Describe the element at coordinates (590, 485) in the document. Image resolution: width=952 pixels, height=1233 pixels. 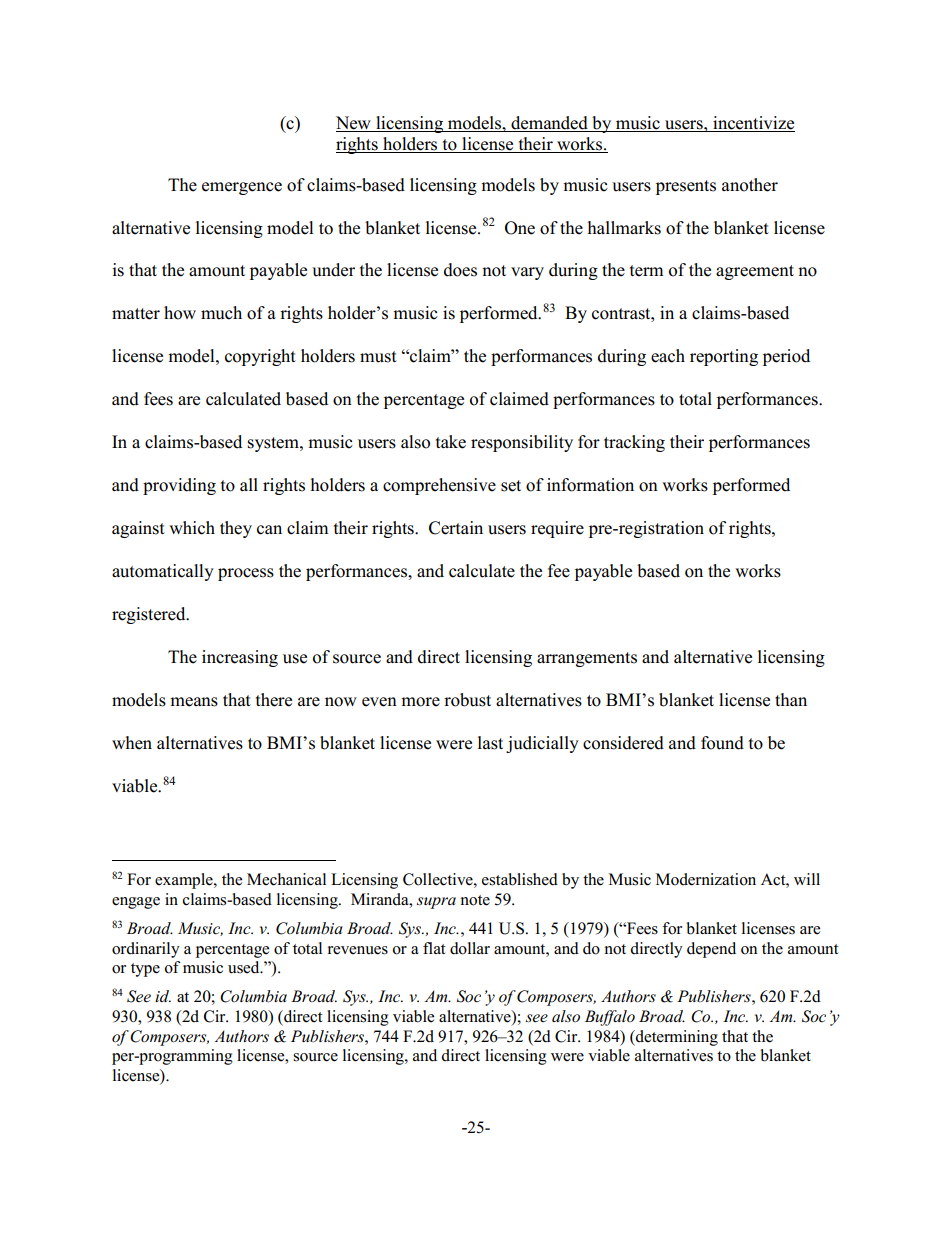
I see `information` at that location.
